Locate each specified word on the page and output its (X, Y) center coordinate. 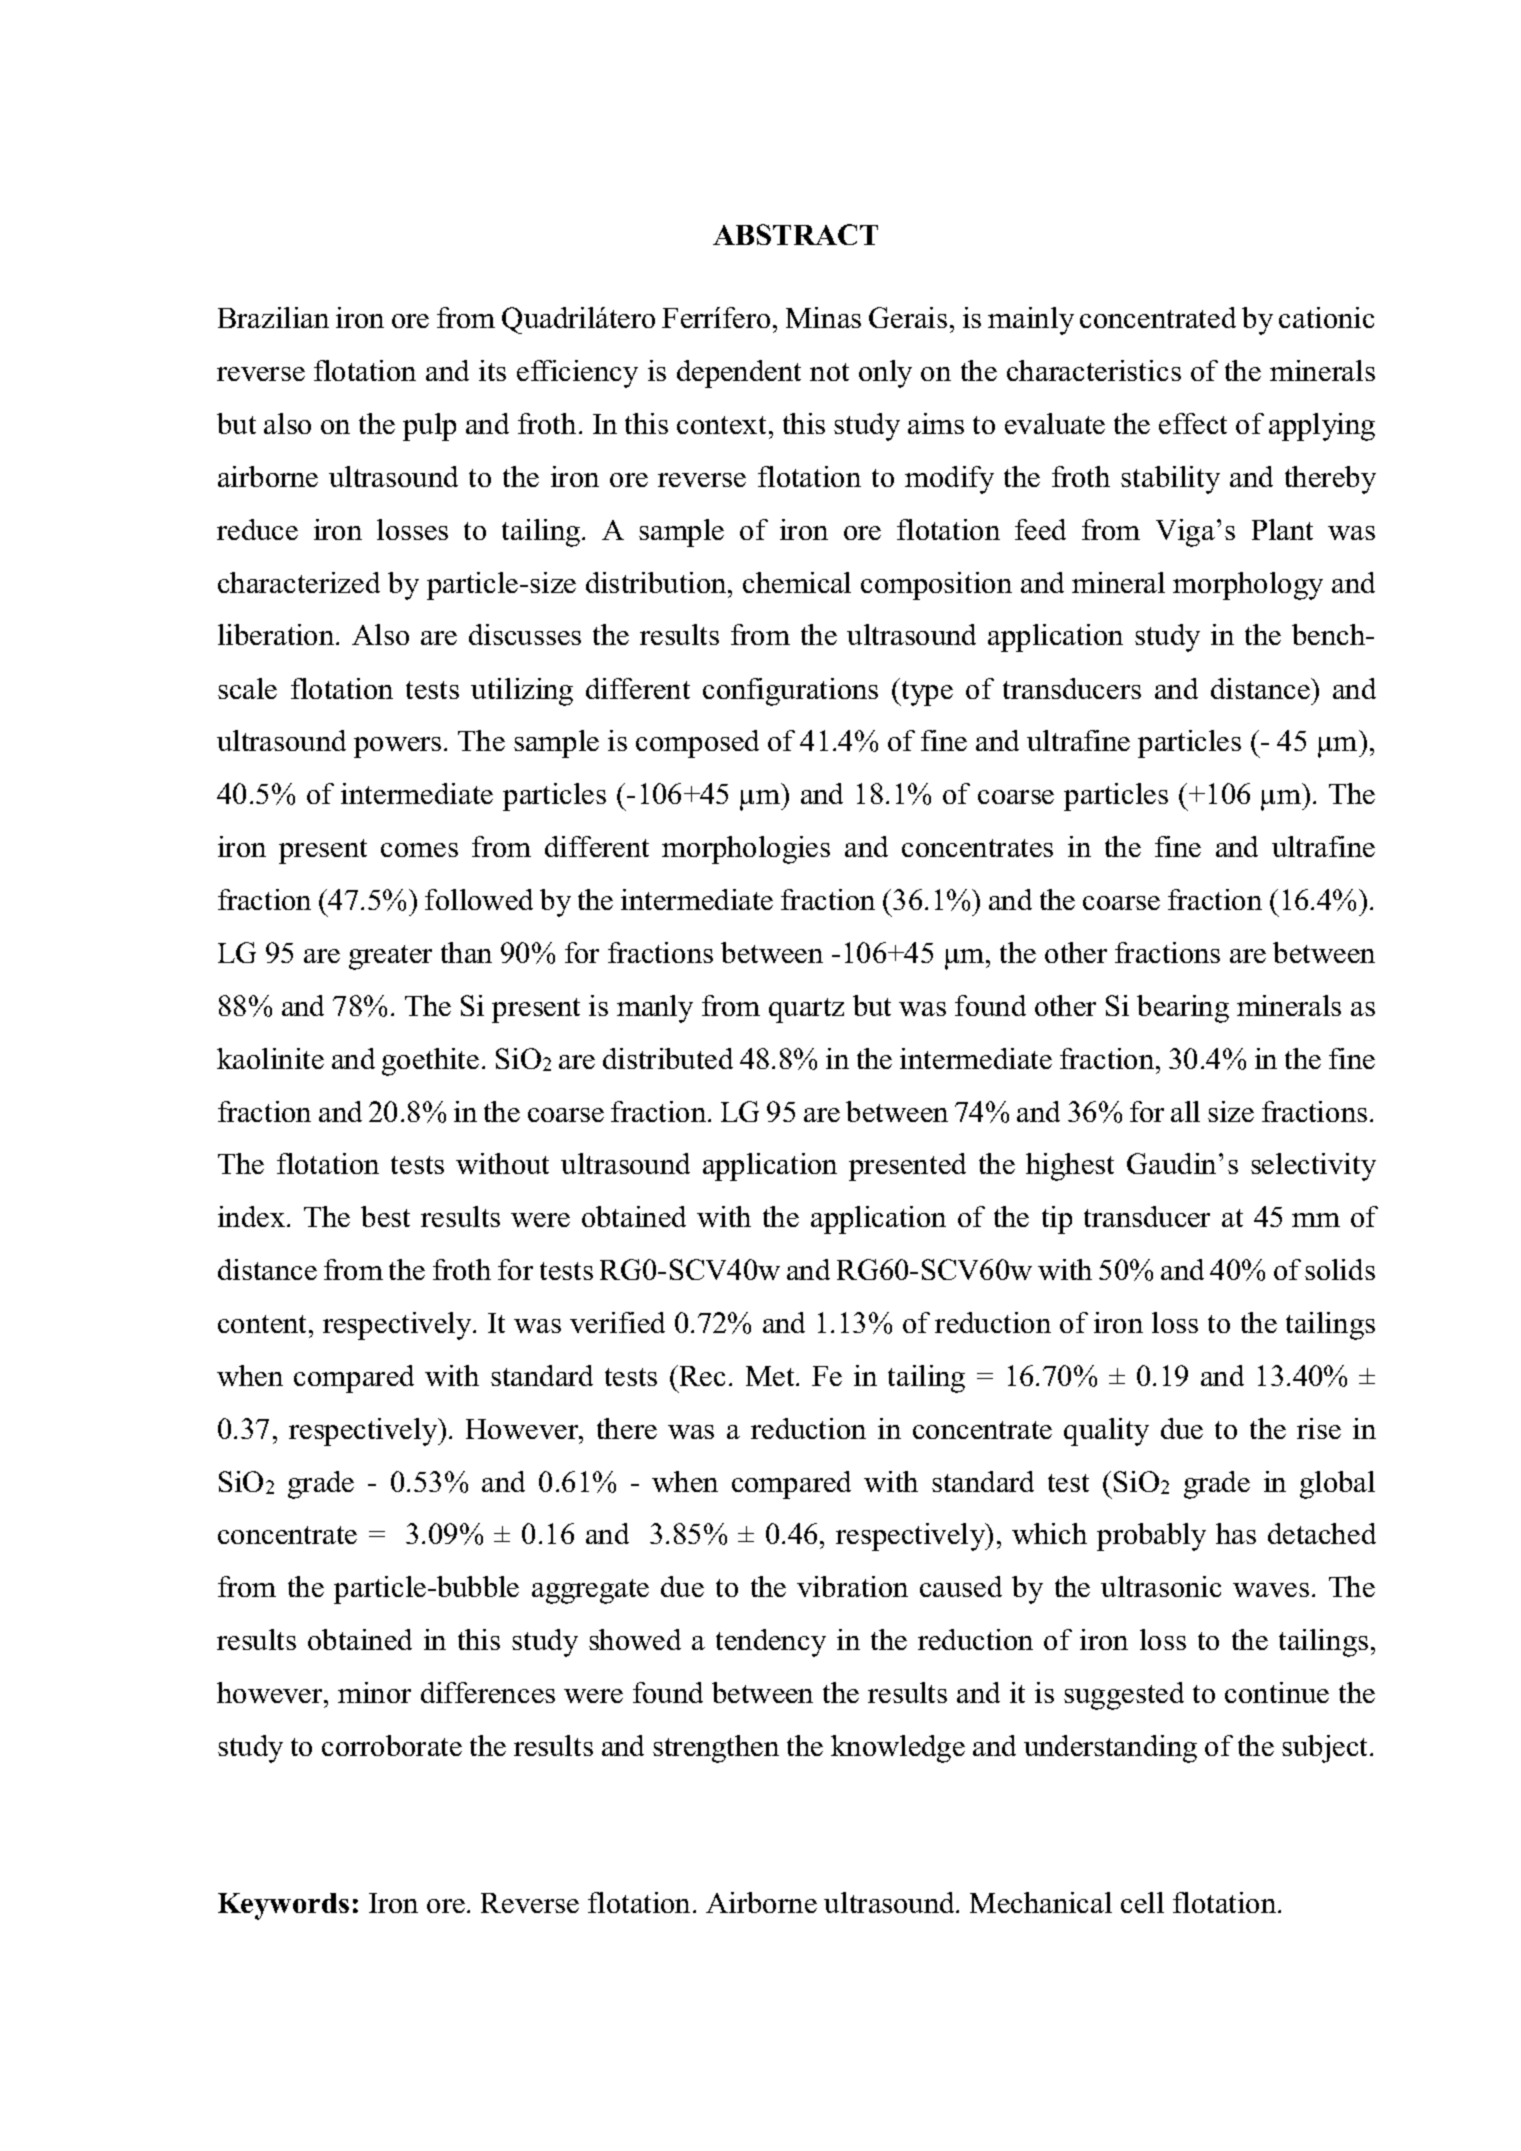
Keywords (283, 1906)
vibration (852, 1586)
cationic (1326, 317)
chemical (797, 582)
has (1236, 1533)
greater (390, 957)
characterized (299, 582)
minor (374, 1692)
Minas (823, 317)
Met (771, 1376)
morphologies (746, 850)
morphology (1248, 586)
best (385, 1216)
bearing (1183, 1009)
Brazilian (273, 317)
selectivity (1313, 1167)
